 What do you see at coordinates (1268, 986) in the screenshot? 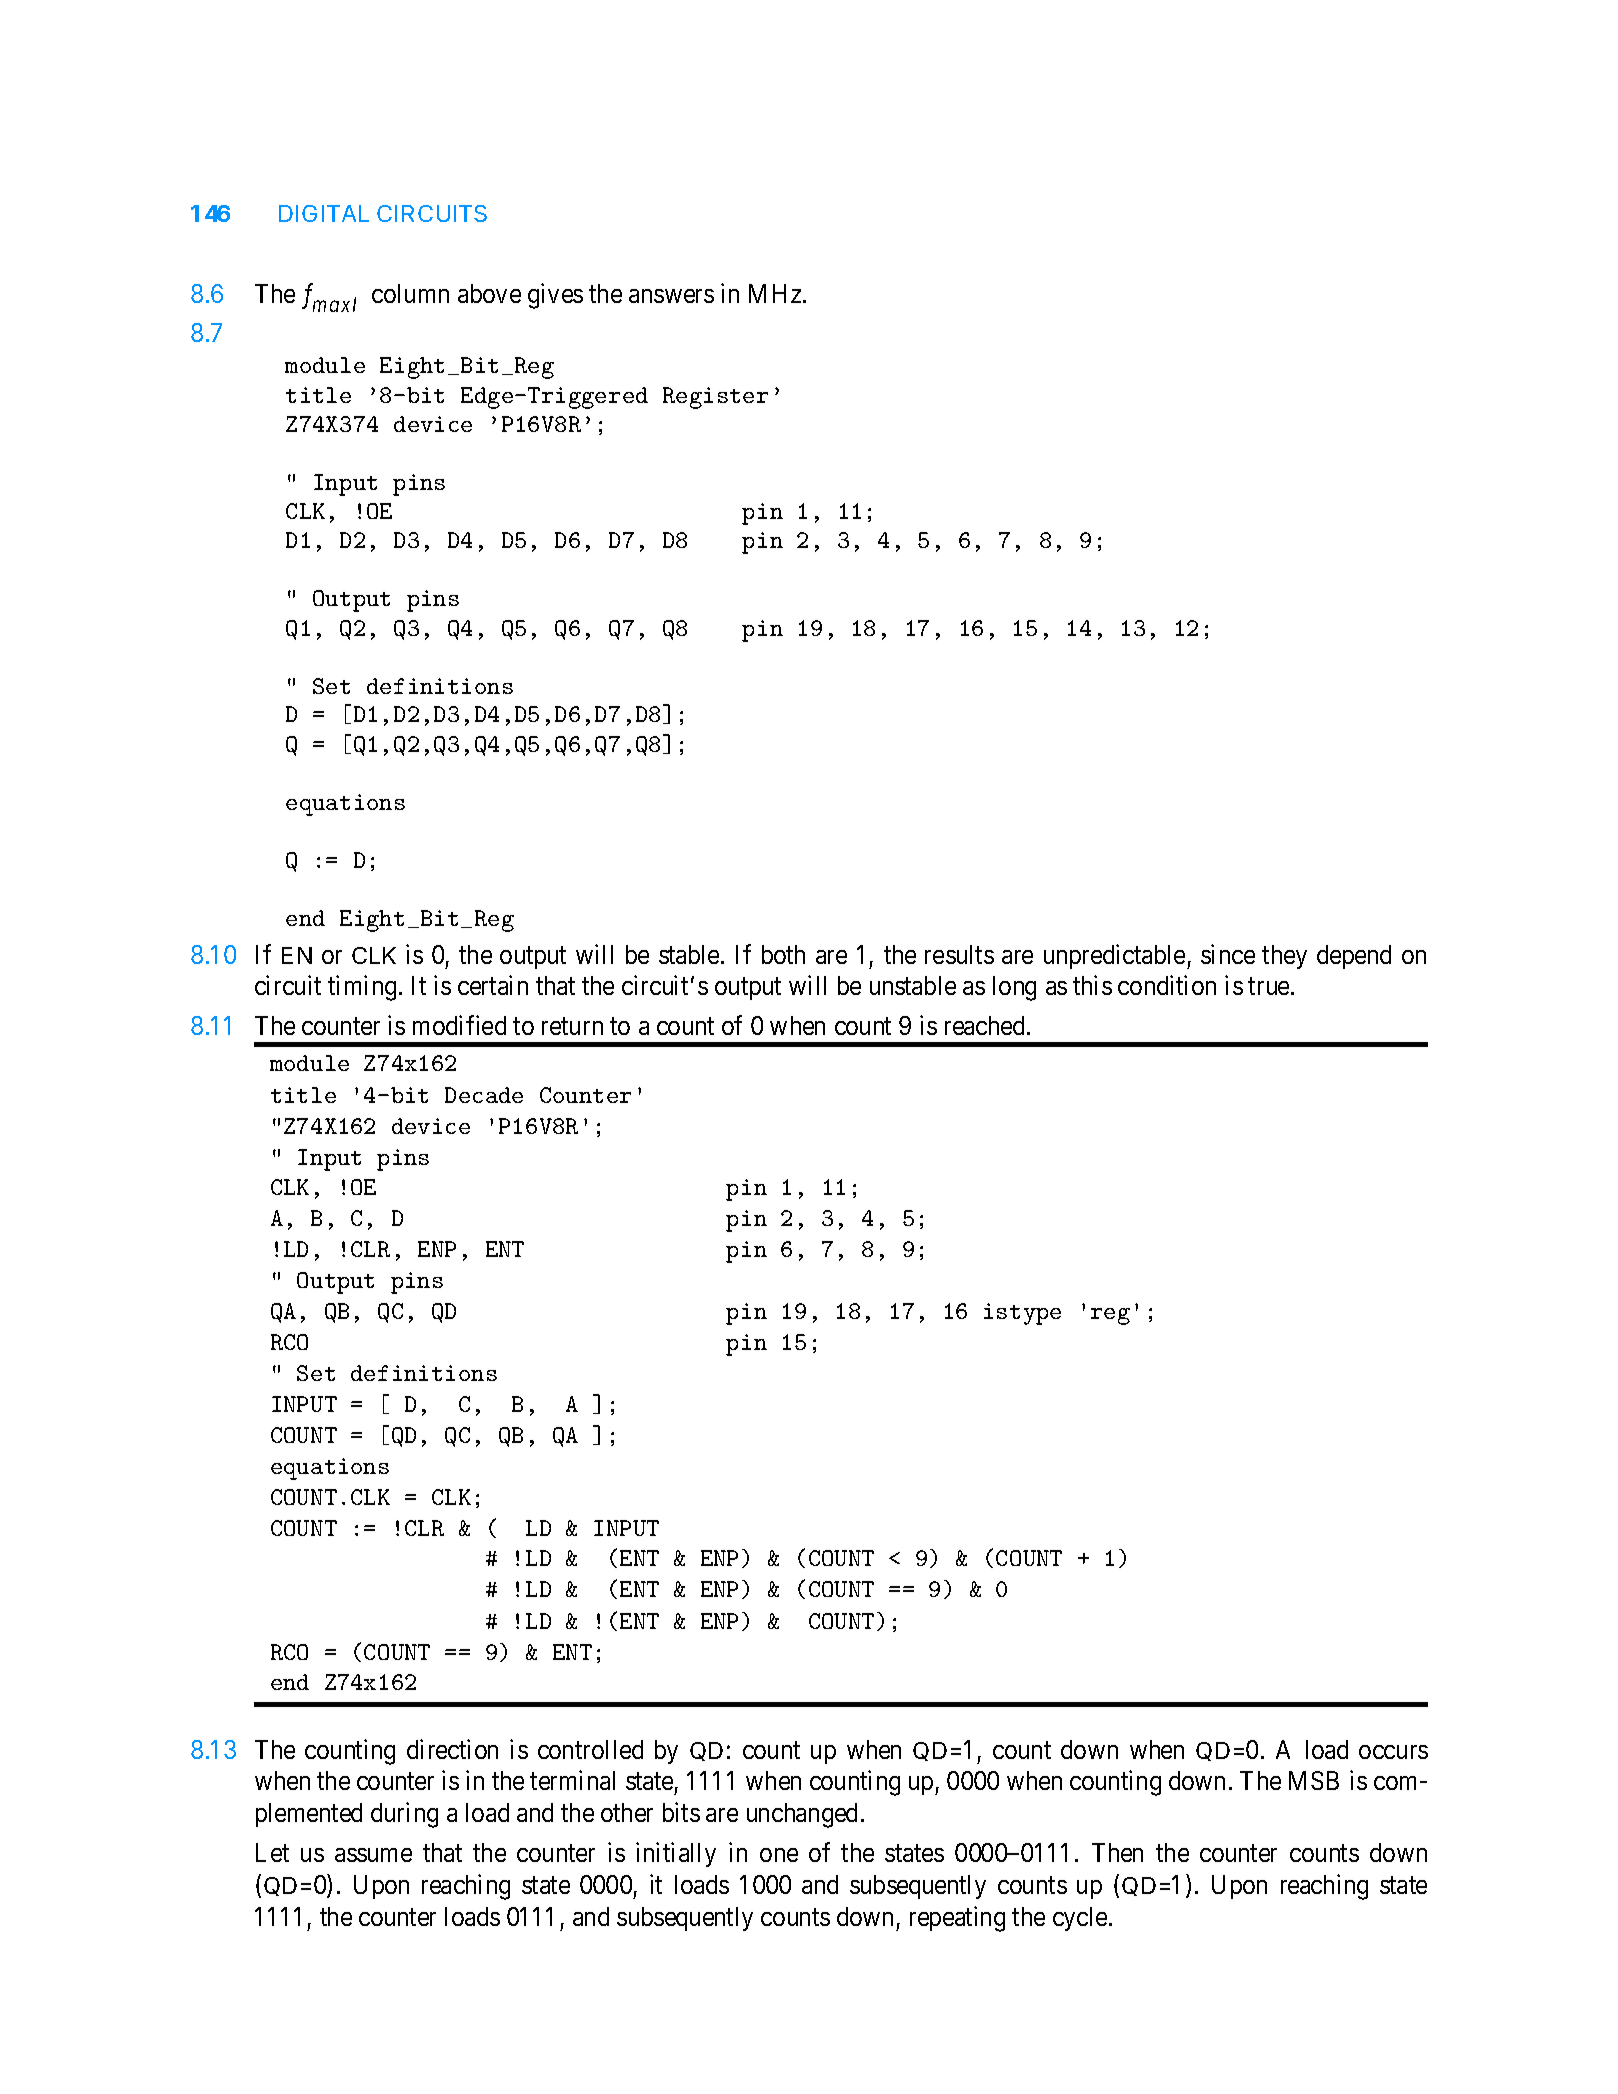
I see `true` at bounding box center [1268, 986].
